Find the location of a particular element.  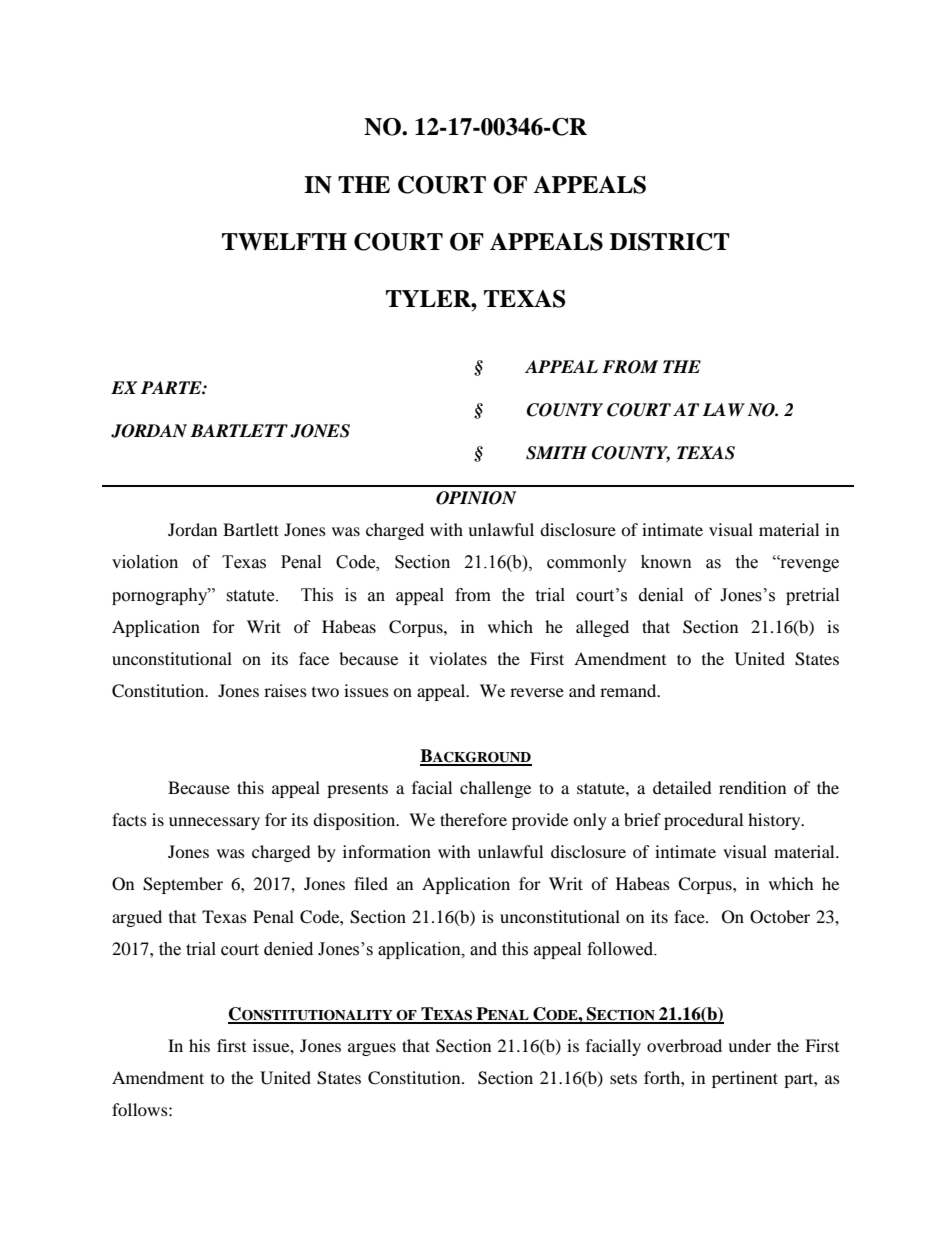

DISTRICT is located at coordinates (670, 242).
